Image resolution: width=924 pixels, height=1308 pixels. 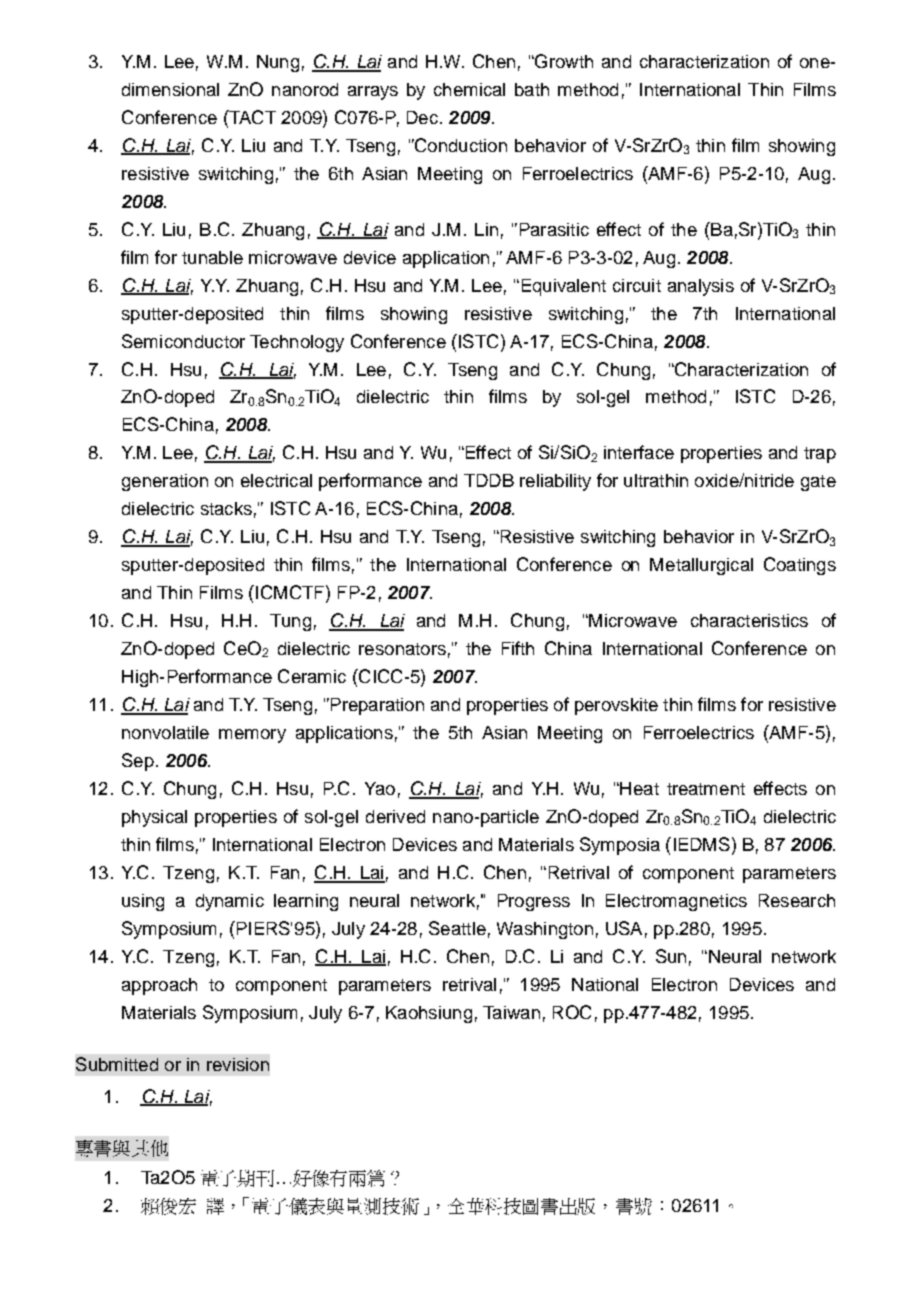 What do you see at coordinates (278, 63) in the screenshot?
I see `Nung` at bounding box center [278, 63].
